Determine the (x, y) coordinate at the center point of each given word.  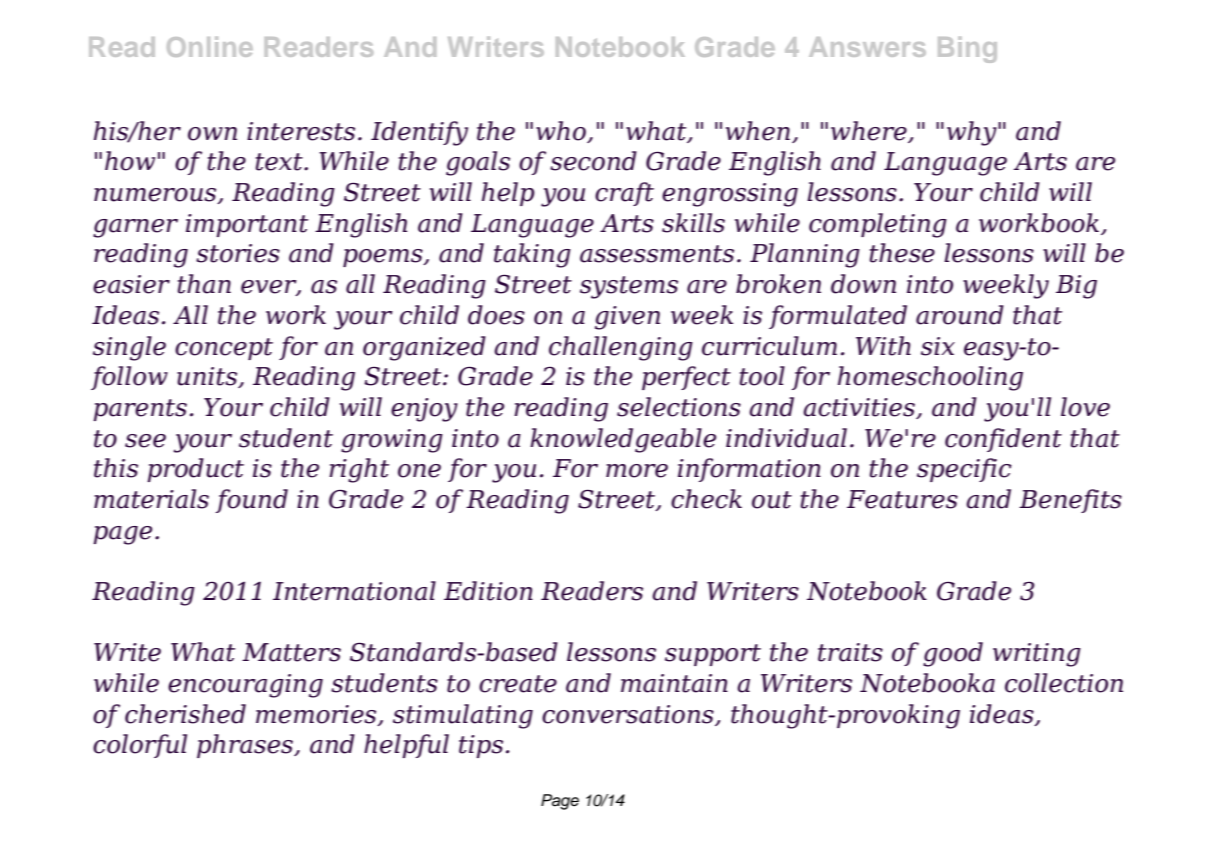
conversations (629, 715)
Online (210, 47)
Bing (967, 50)
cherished (185, 714)
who (562, 132)
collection (1064, 683)
